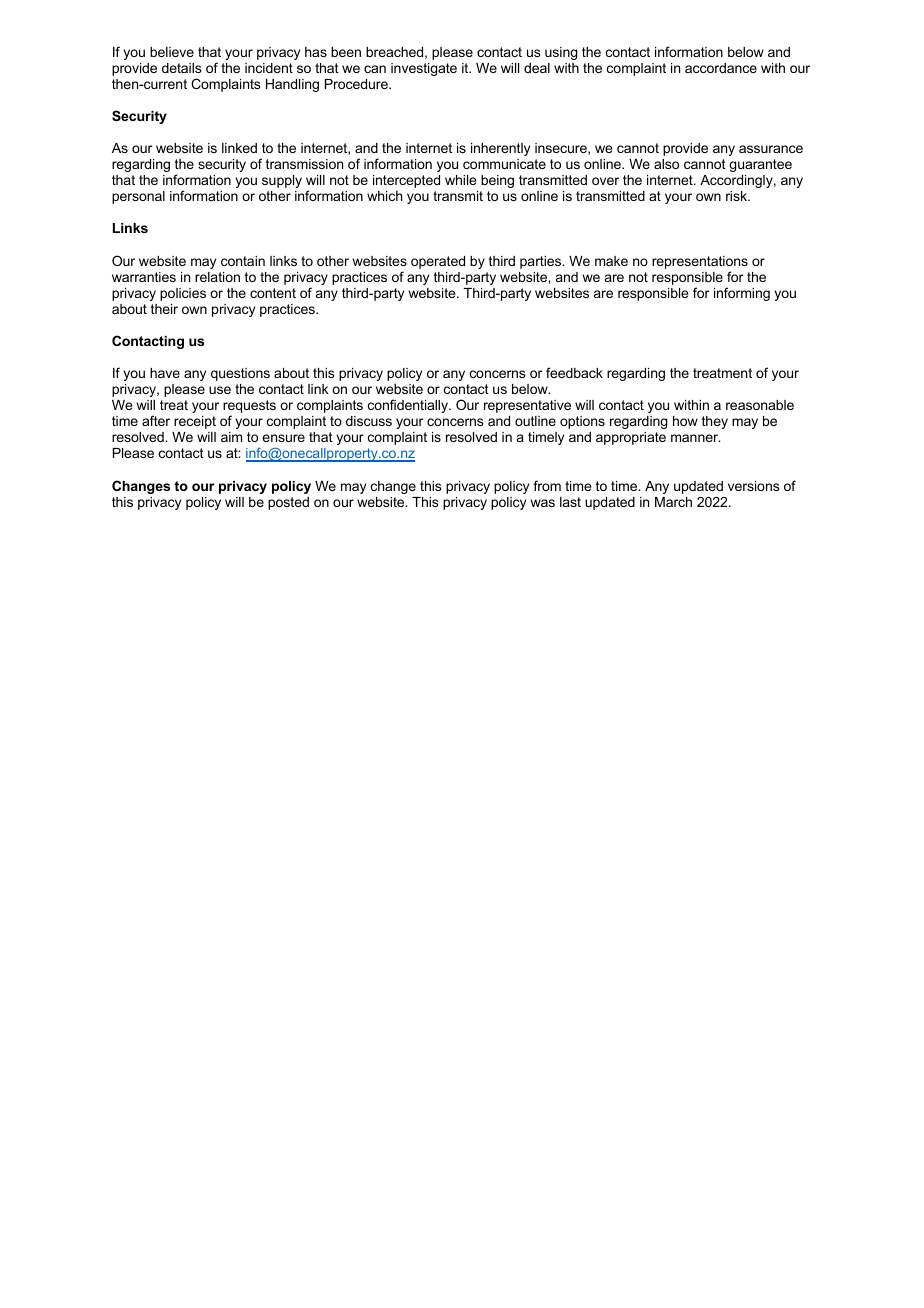  Describe the element at coordinates (760, 405) in the screenshot. I see `reasonable` at that location.
